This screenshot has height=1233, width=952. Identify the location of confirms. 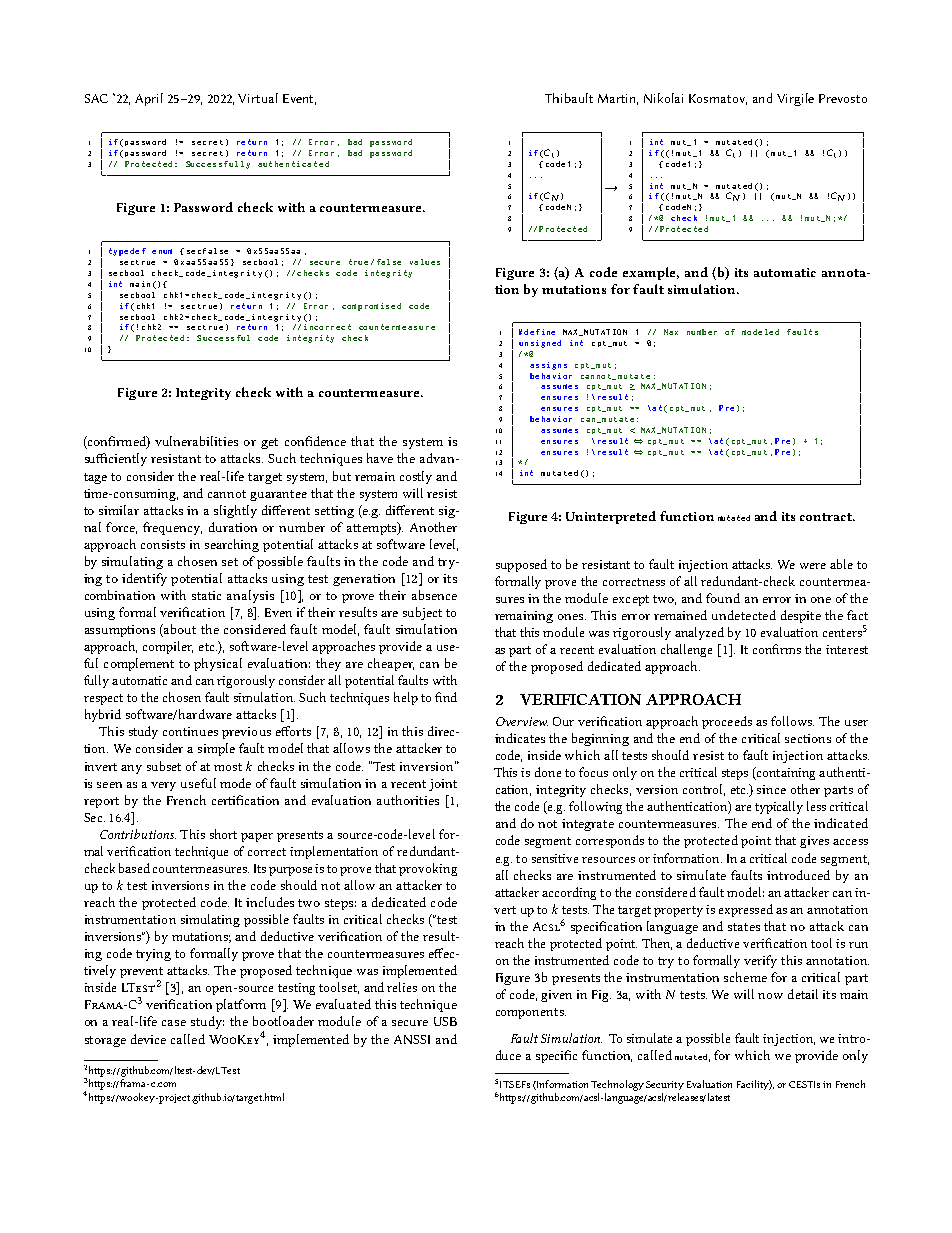
(777, 649).
